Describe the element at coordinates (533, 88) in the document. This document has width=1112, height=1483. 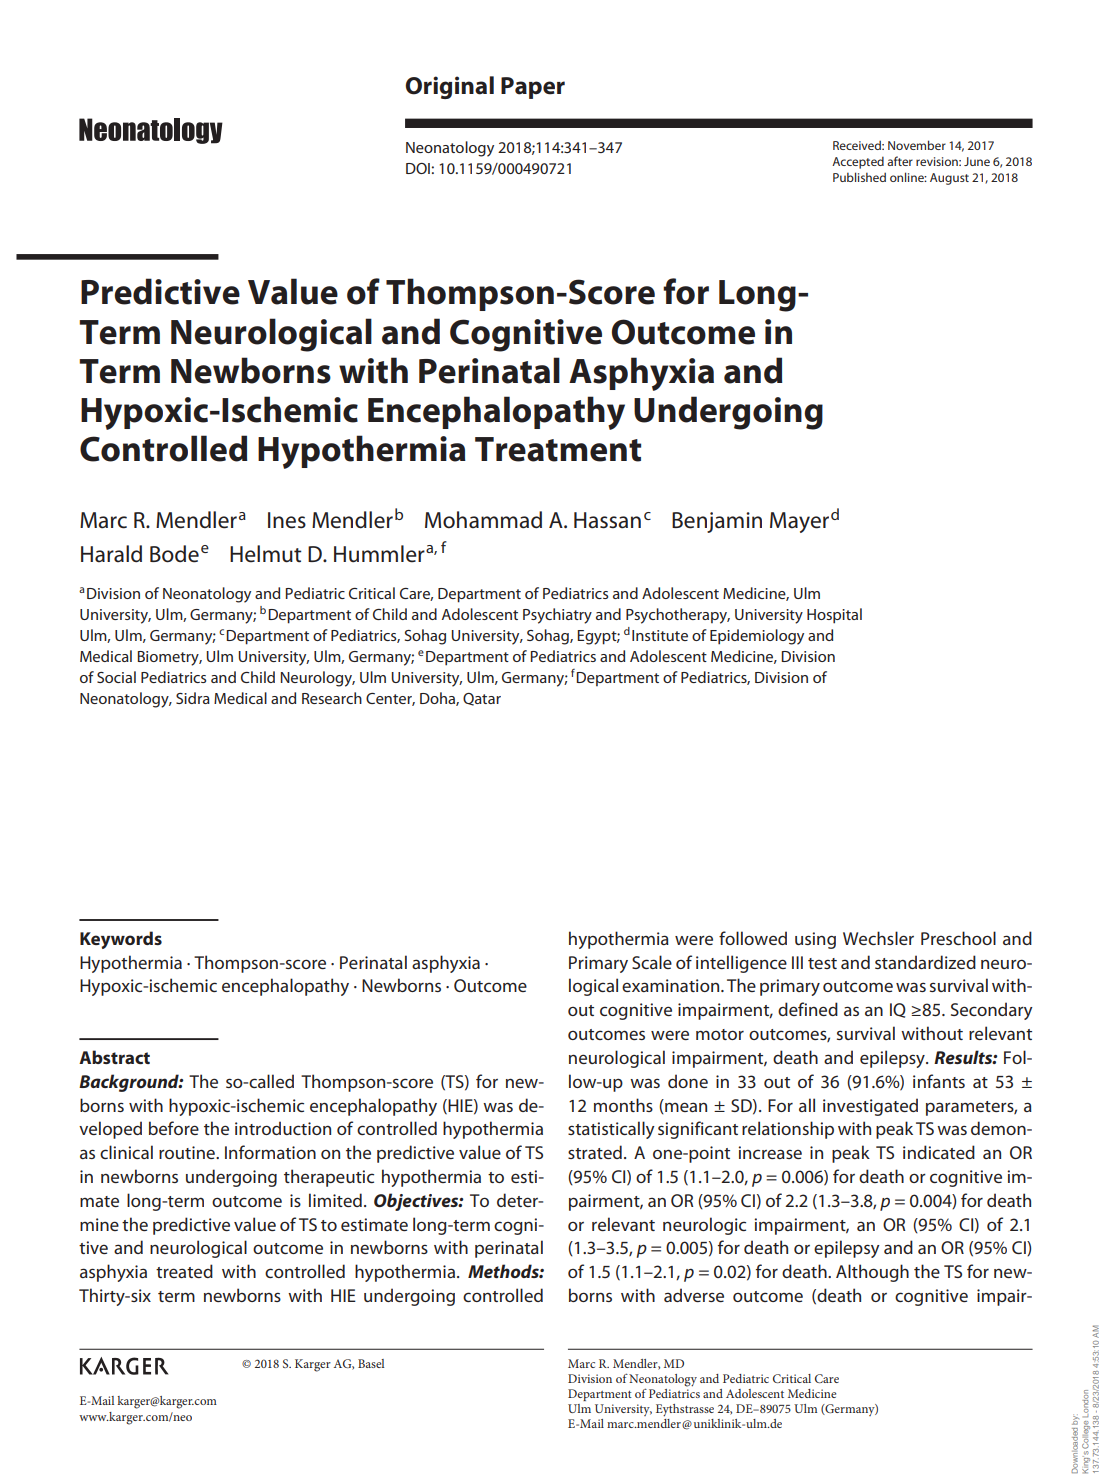
I see `Paper` at that location.
